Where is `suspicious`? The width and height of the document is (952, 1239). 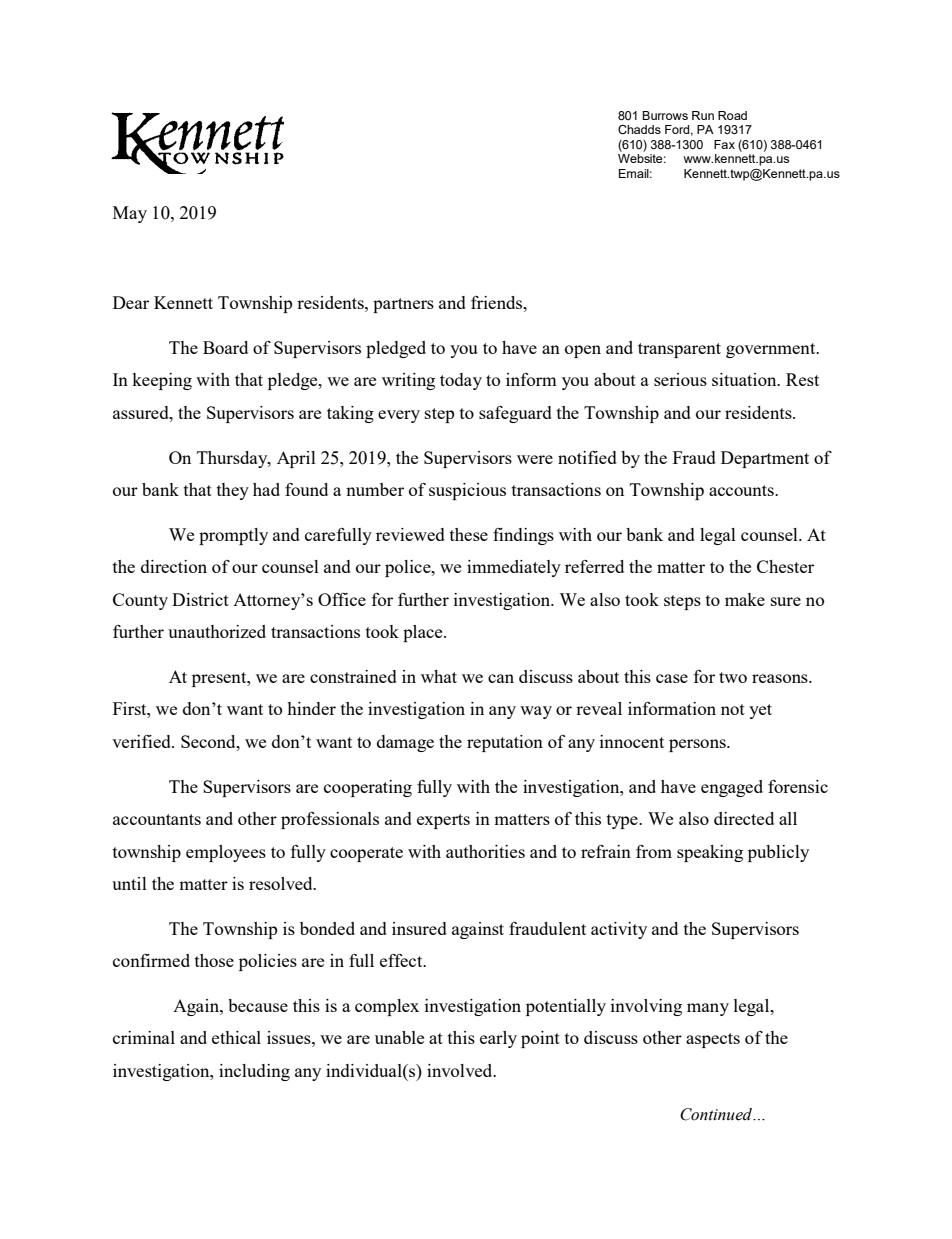 suspicious is located at coordinates (467, 491).
